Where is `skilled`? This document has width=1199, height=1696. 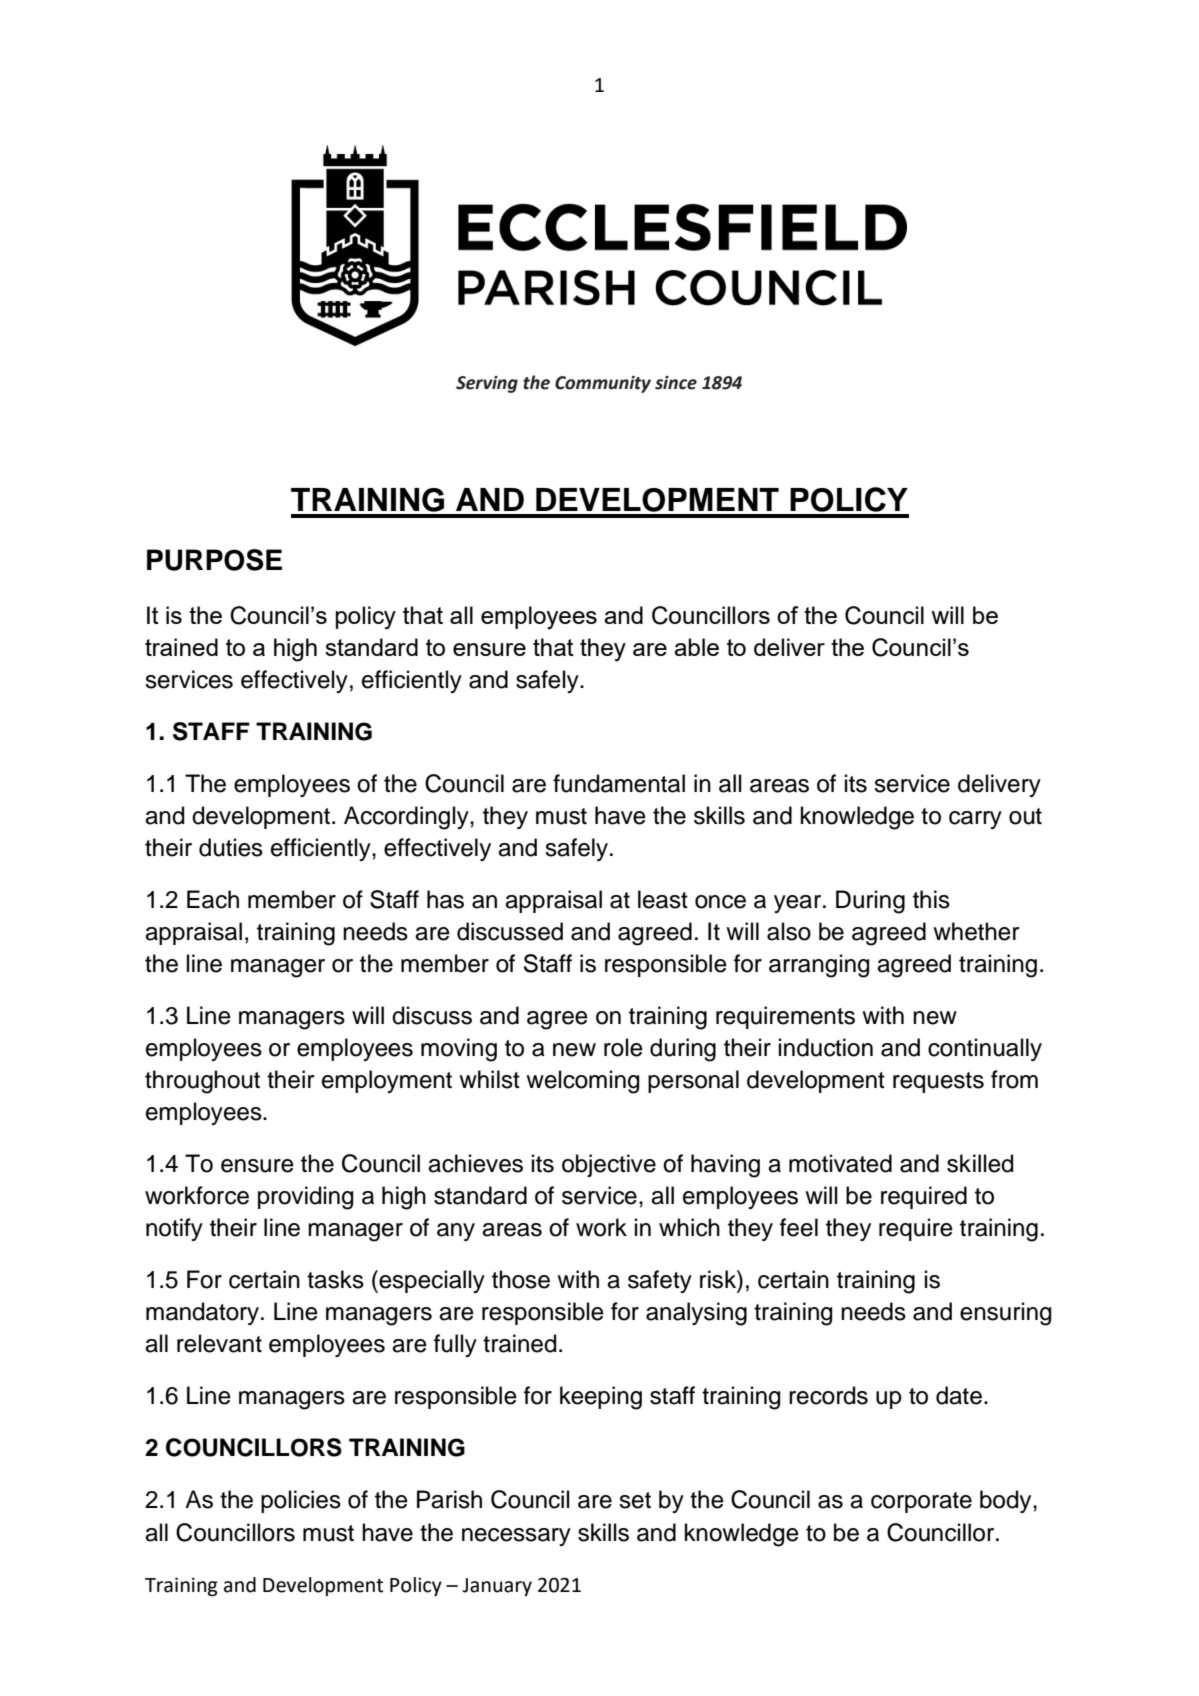
skilled is located at coordinates (980, 1163).
